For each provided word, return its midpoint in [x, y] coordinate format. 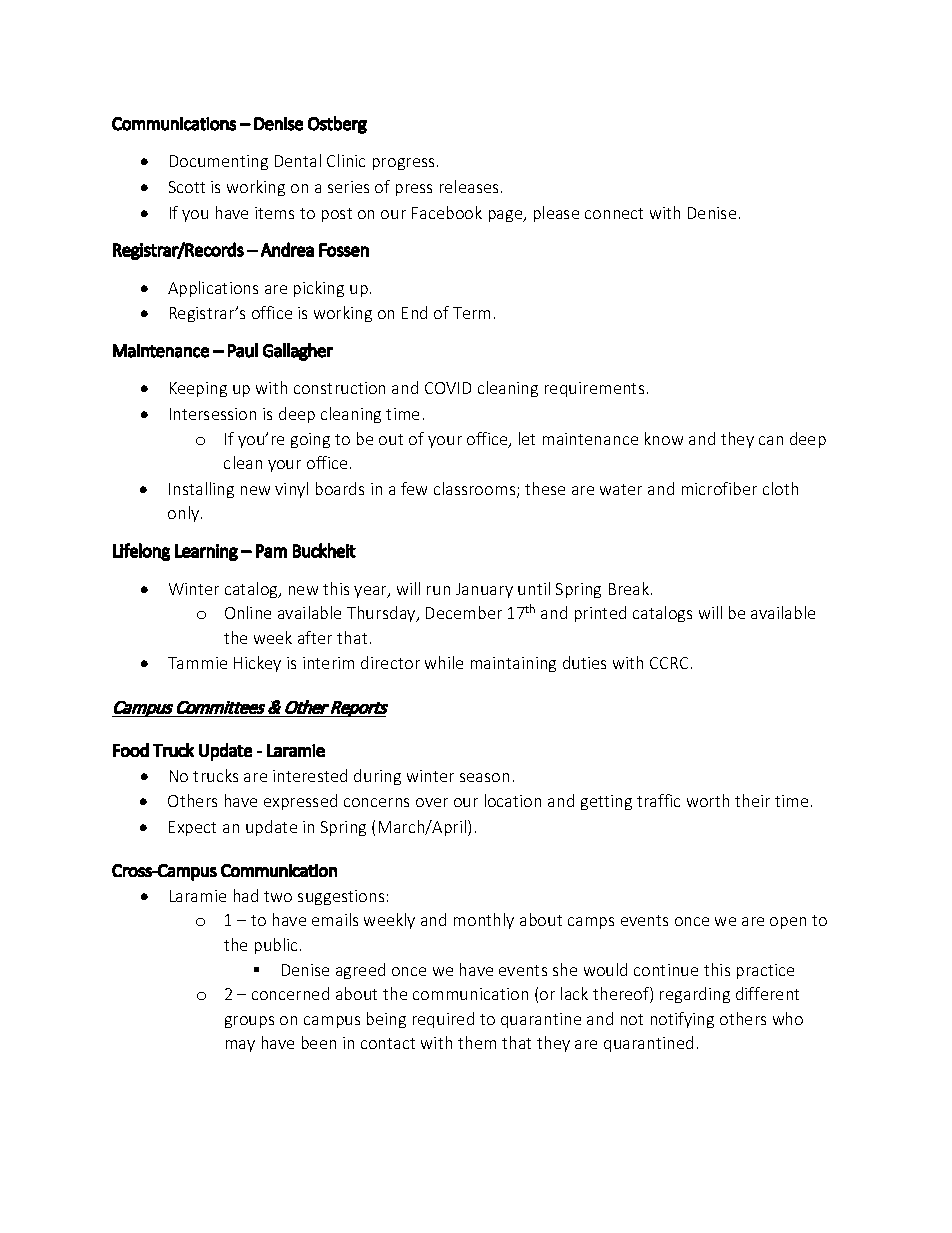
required [443, 1020]
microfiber [719, 488]
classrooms [476, 490]
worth [708, 800]
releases [469, 186]
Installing [201, 490]
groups [249, 1022]
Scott [187, 187]
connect [614, 213]
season [484, 777]
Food [131, 750]
